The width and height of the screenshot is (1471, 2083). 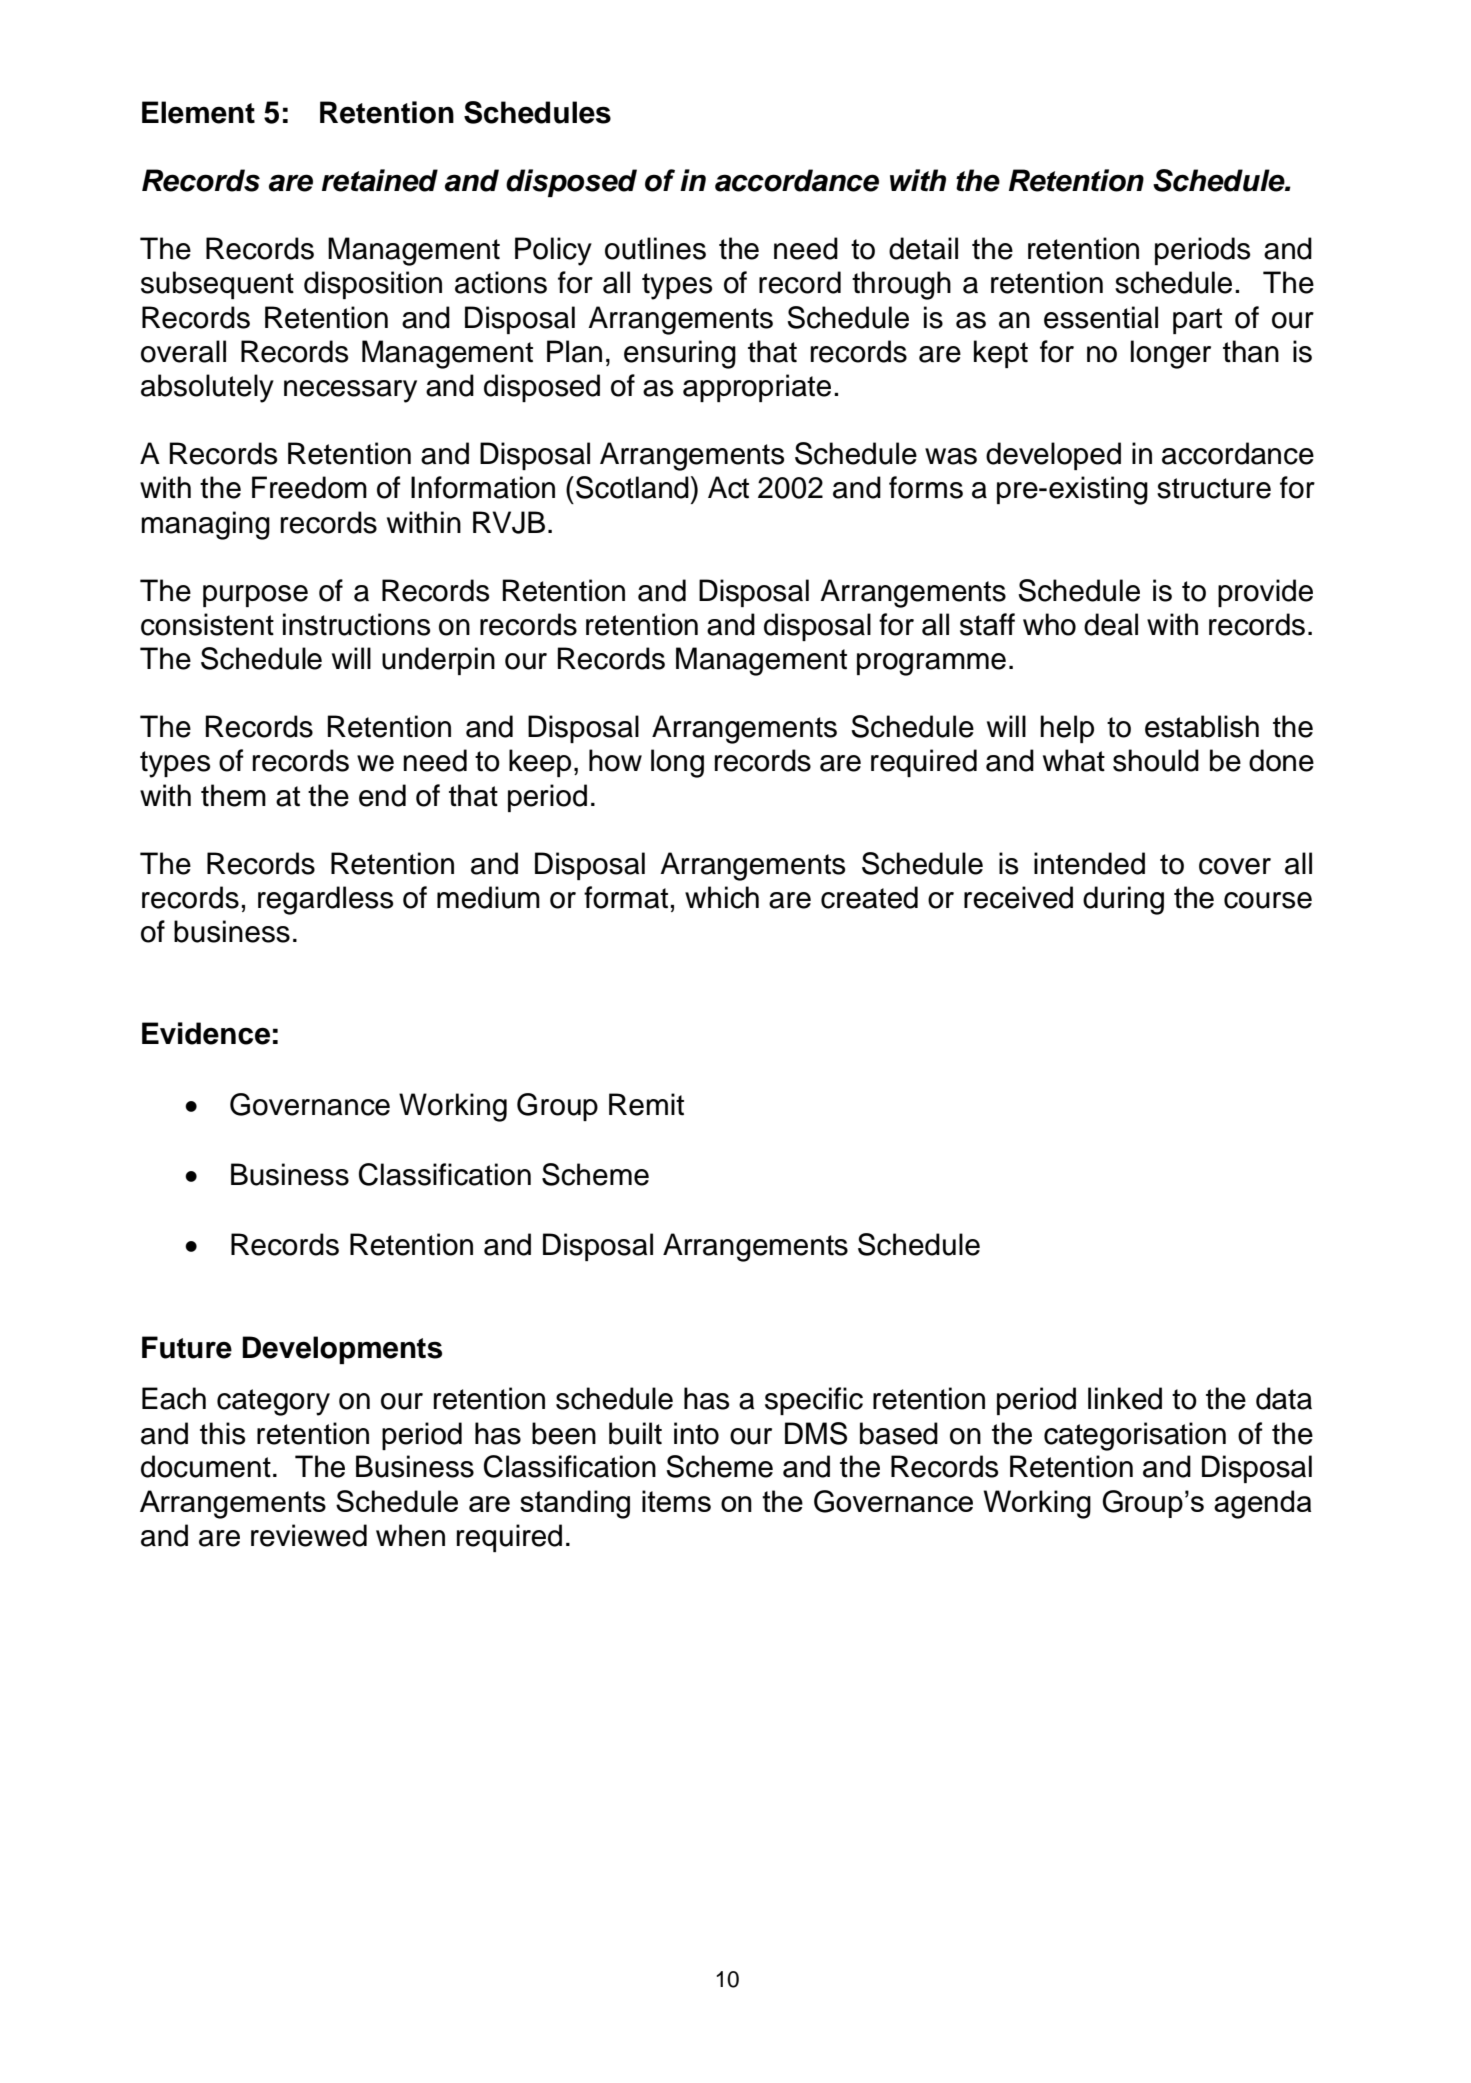 What do you see at coordinates (350, 391) in the screenshot?
I see `necessary` at bounding box center [350, 391].
